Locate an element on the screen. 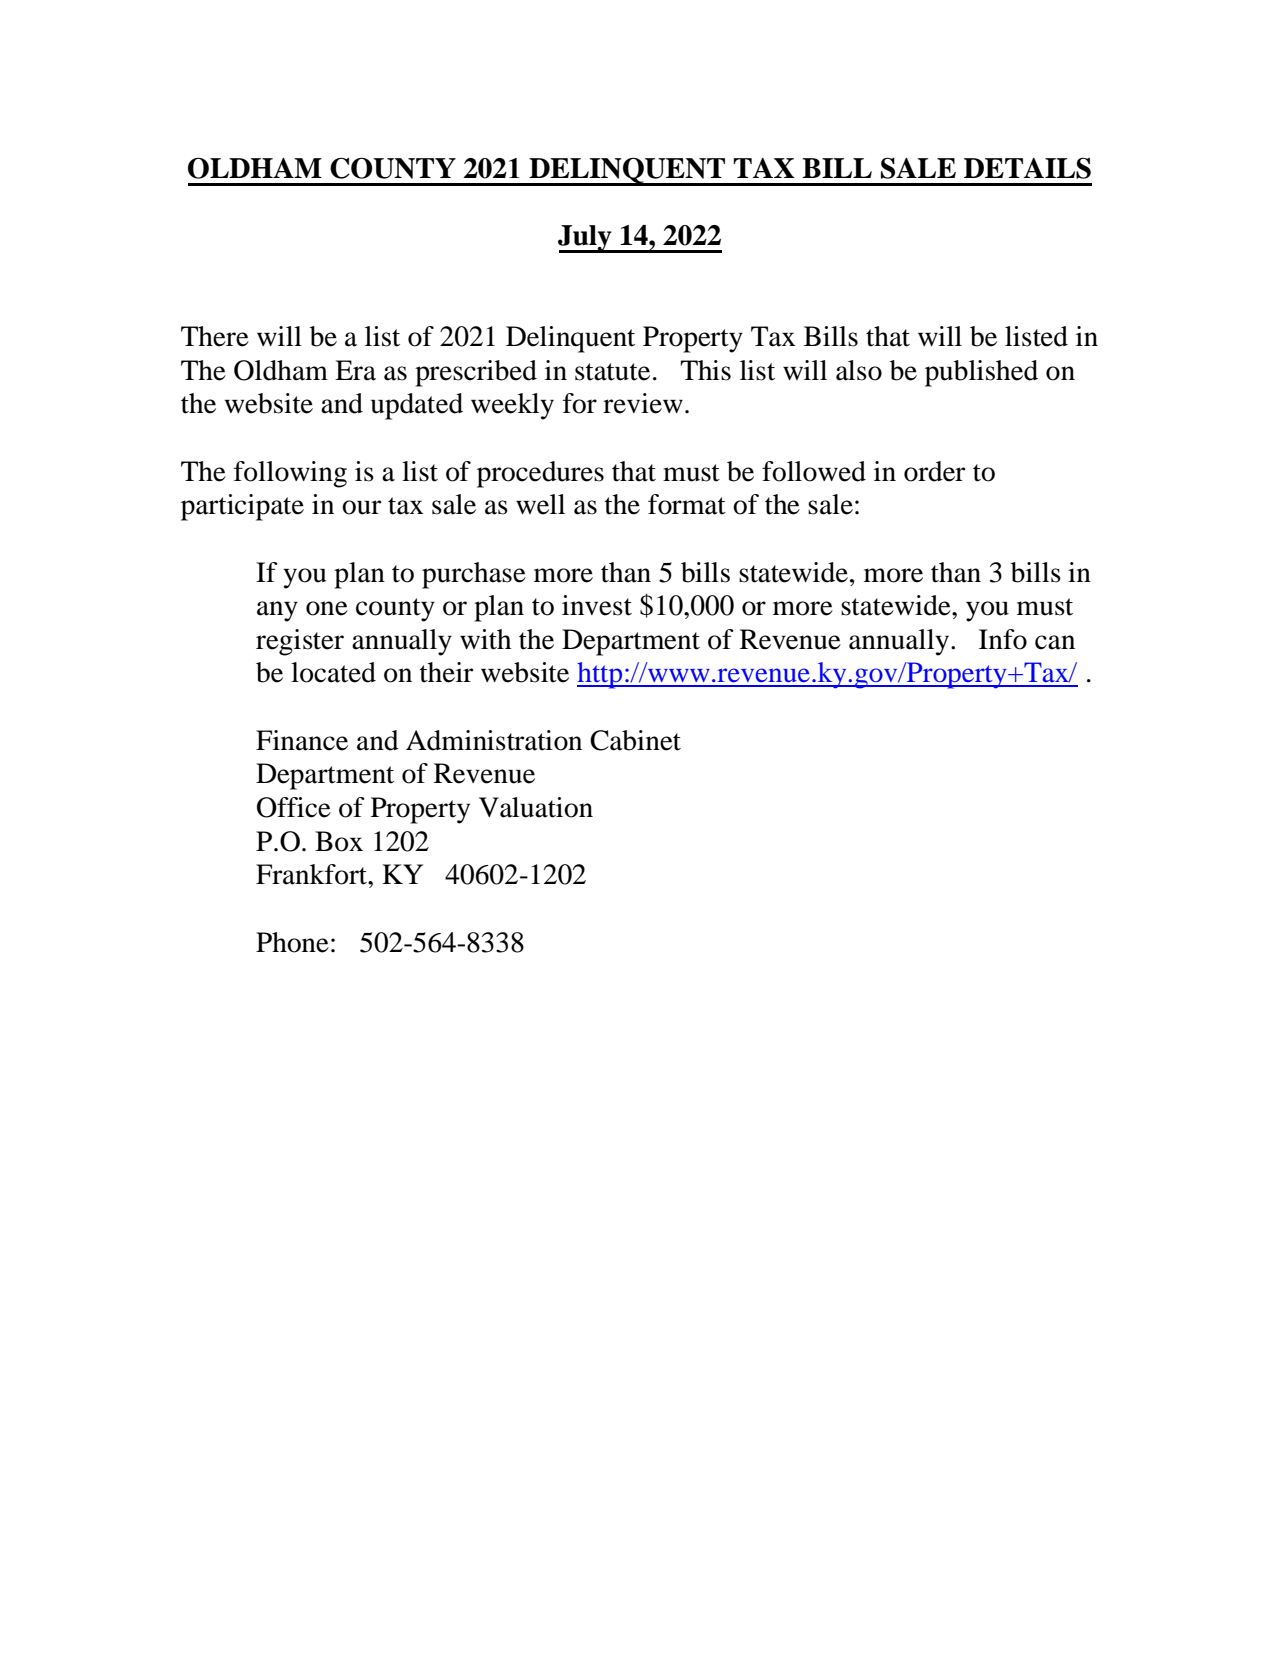 Image resolution: width=1279 pixels, height=1655 pixels. July is located at coordinates (586, 239).
